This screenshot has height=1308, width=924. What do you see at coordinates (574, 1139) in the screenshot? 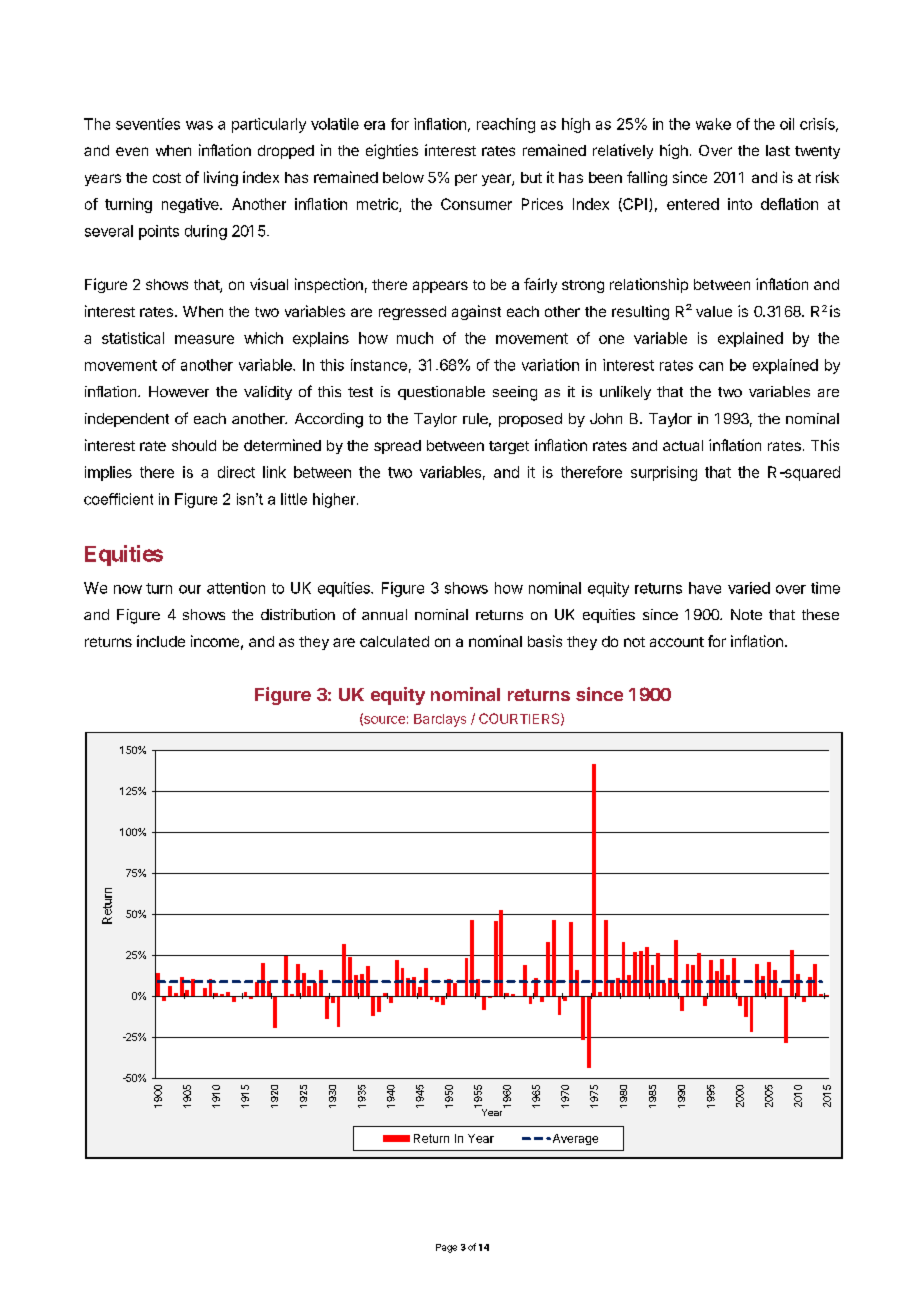
I see `Average` at bounding box center [574, 1139].
